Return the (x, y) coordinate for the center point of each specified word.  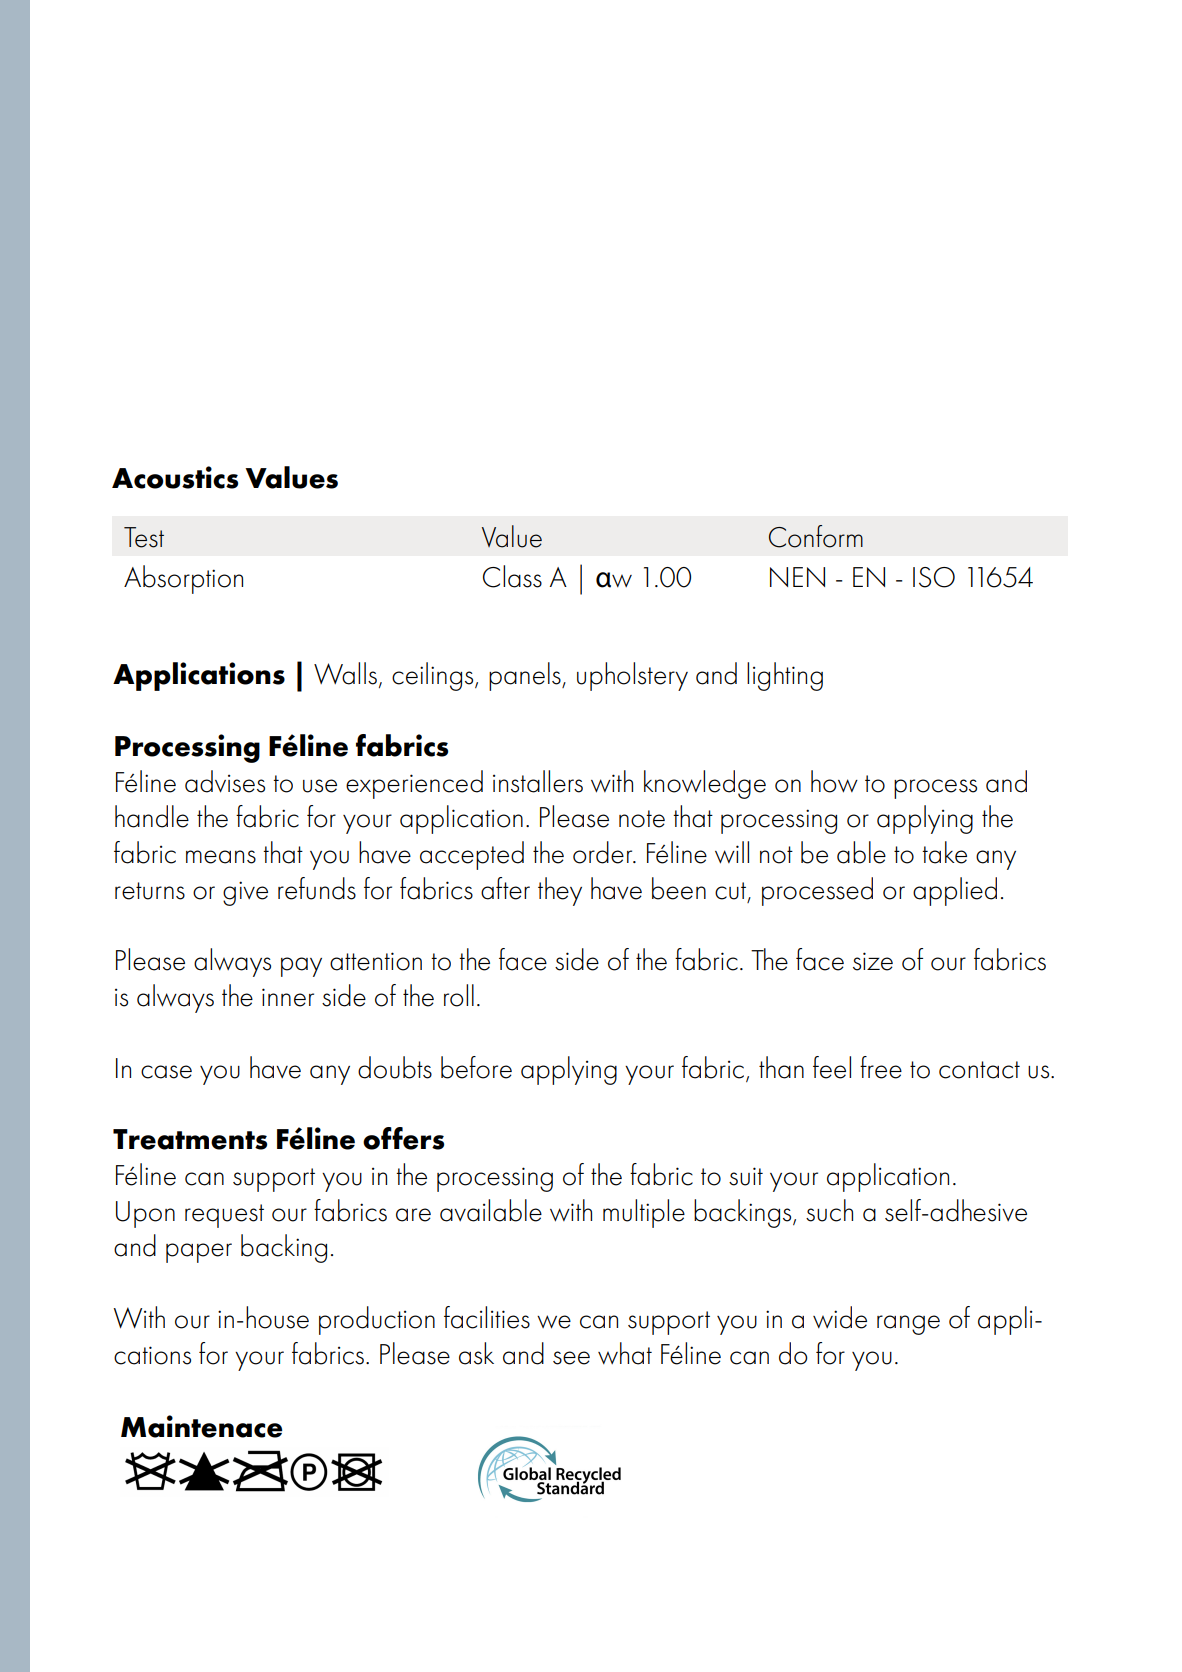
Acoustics (175, 477)
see (571, 1358)
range (908, 1325)
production (377, 1320)
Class (512, 576)
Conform (816, 536)
